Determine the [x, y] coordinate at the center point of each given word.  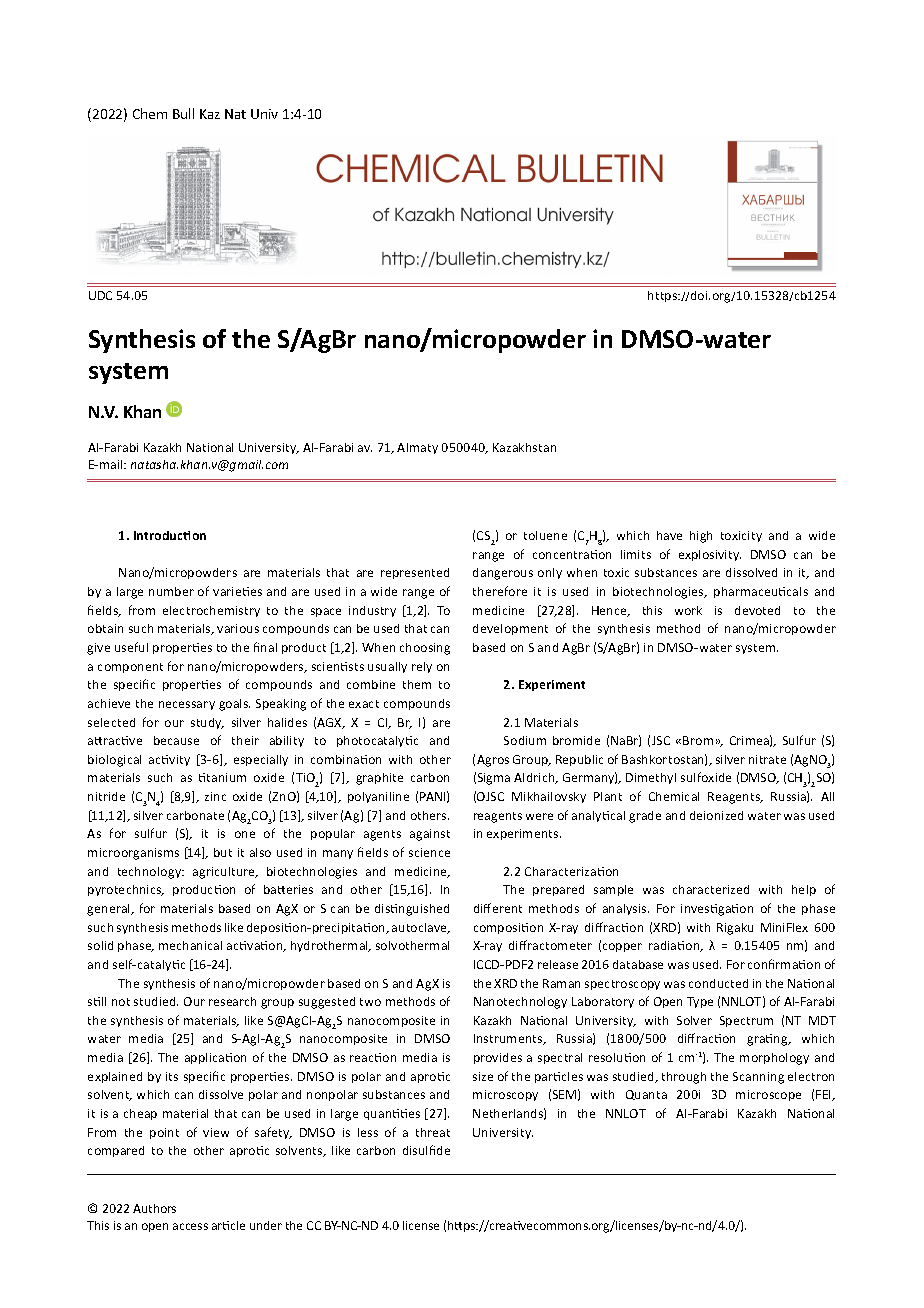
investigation [717, 910]
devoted [757, 610]
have [669, 535]
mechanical [190, 945]
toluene [545, 535]
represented [415, 573]
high [701, 537]
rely [422, 667]
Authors [154, 1208]
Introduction [170, 535]
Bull [183, 113]
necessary [187, 705]
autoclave [420, 928]
